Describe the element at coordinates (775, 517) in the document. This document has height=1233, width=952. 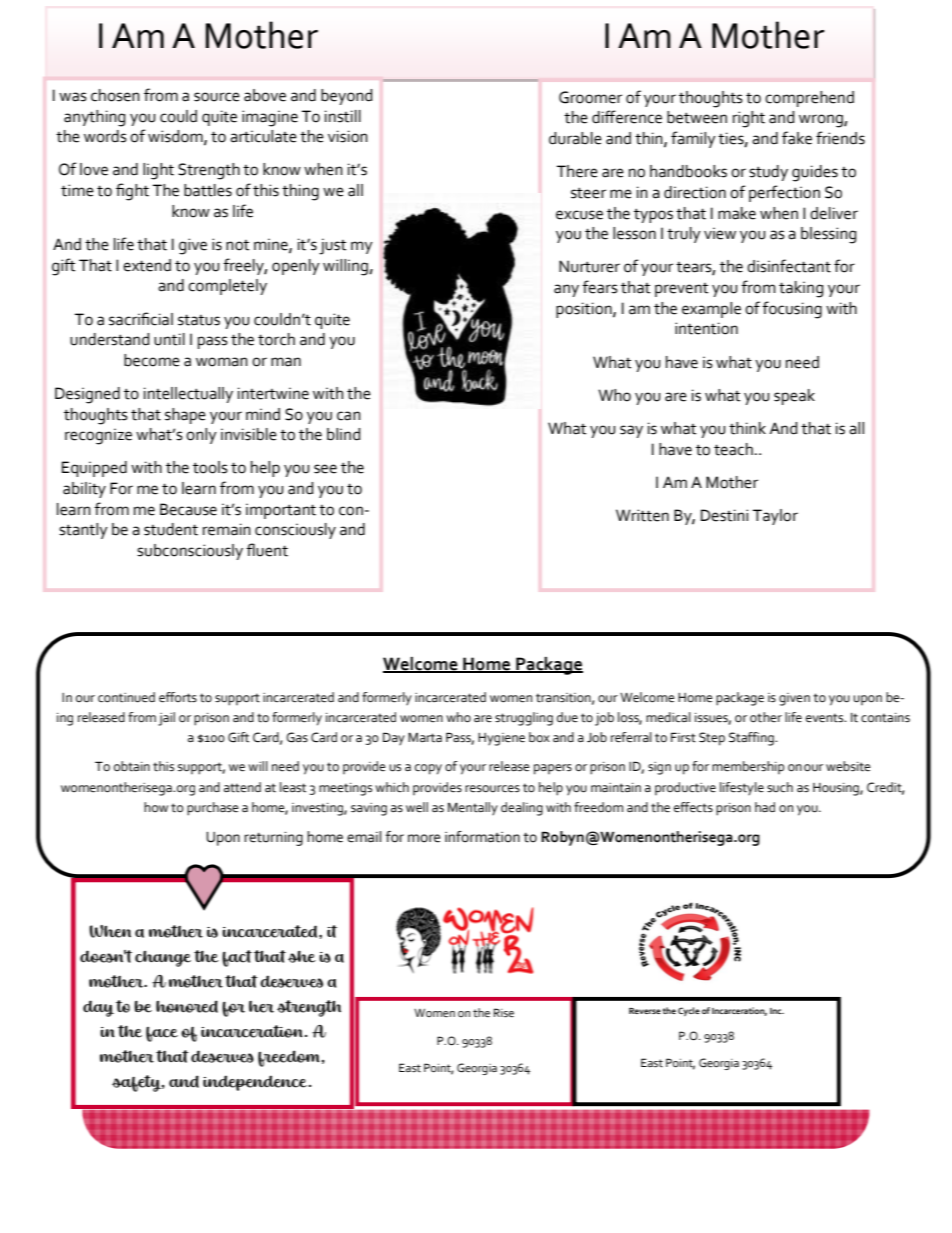
I see `Taylor` at that location.
